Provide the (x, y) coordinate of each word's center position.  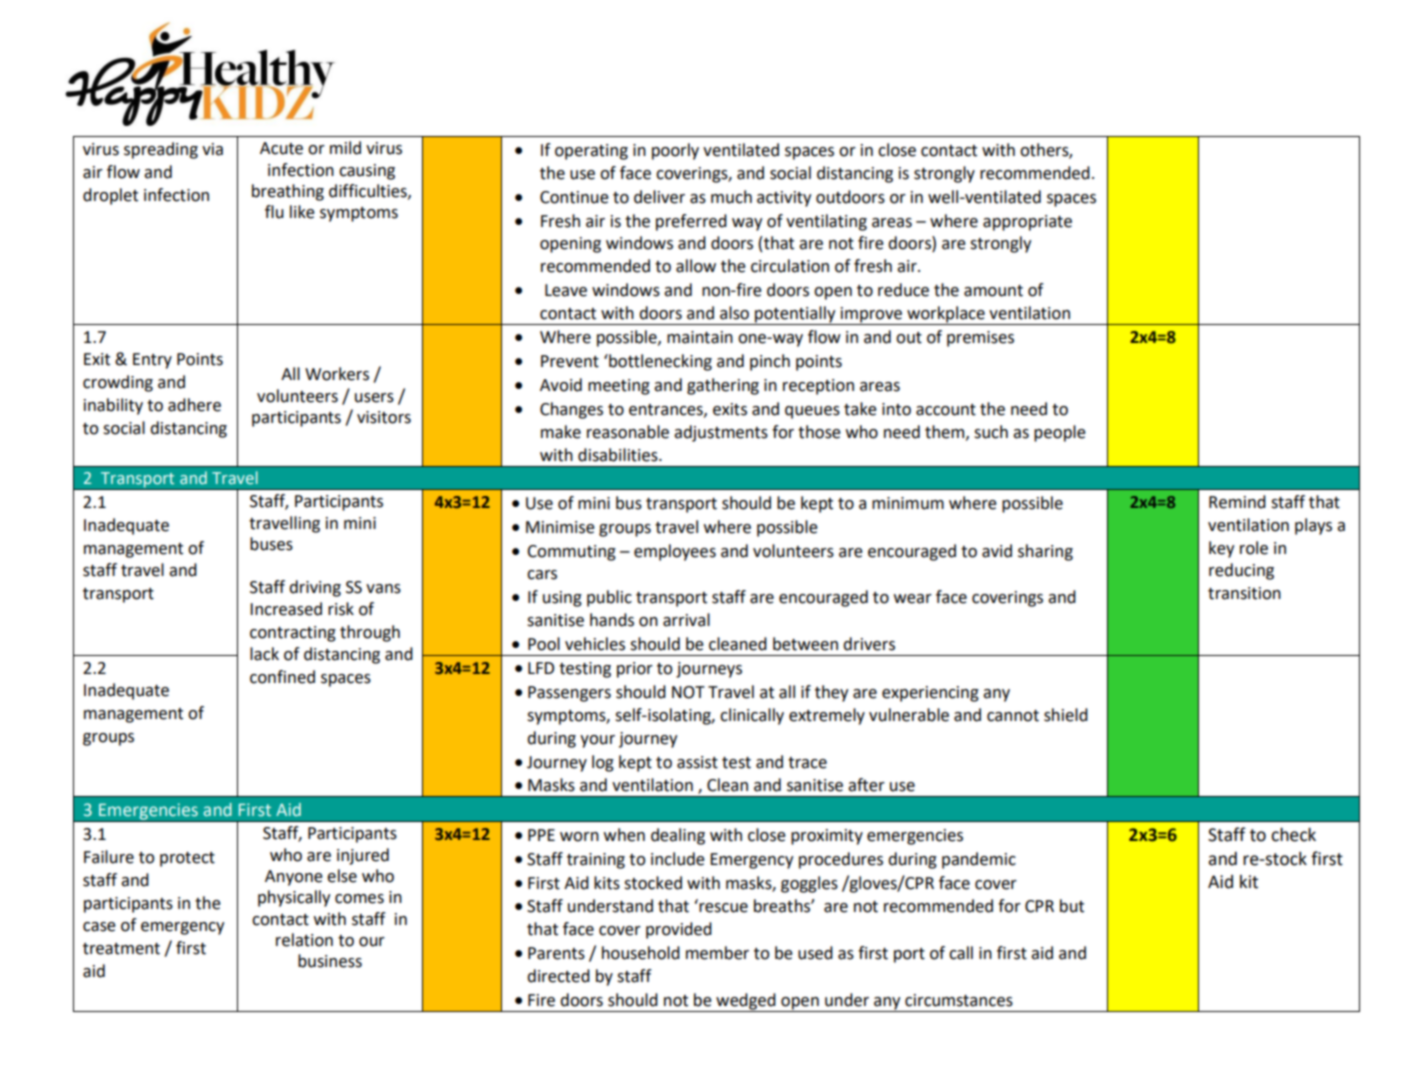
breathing (288, 192)
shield (1066, 715)
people (1060, 433)
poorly (675, 151)
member (717, 953)
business (330, 961)
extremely (827, 716)
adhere (194, 405)
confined (282, 677)
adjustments (721, 433)
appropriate (1027, 223)
